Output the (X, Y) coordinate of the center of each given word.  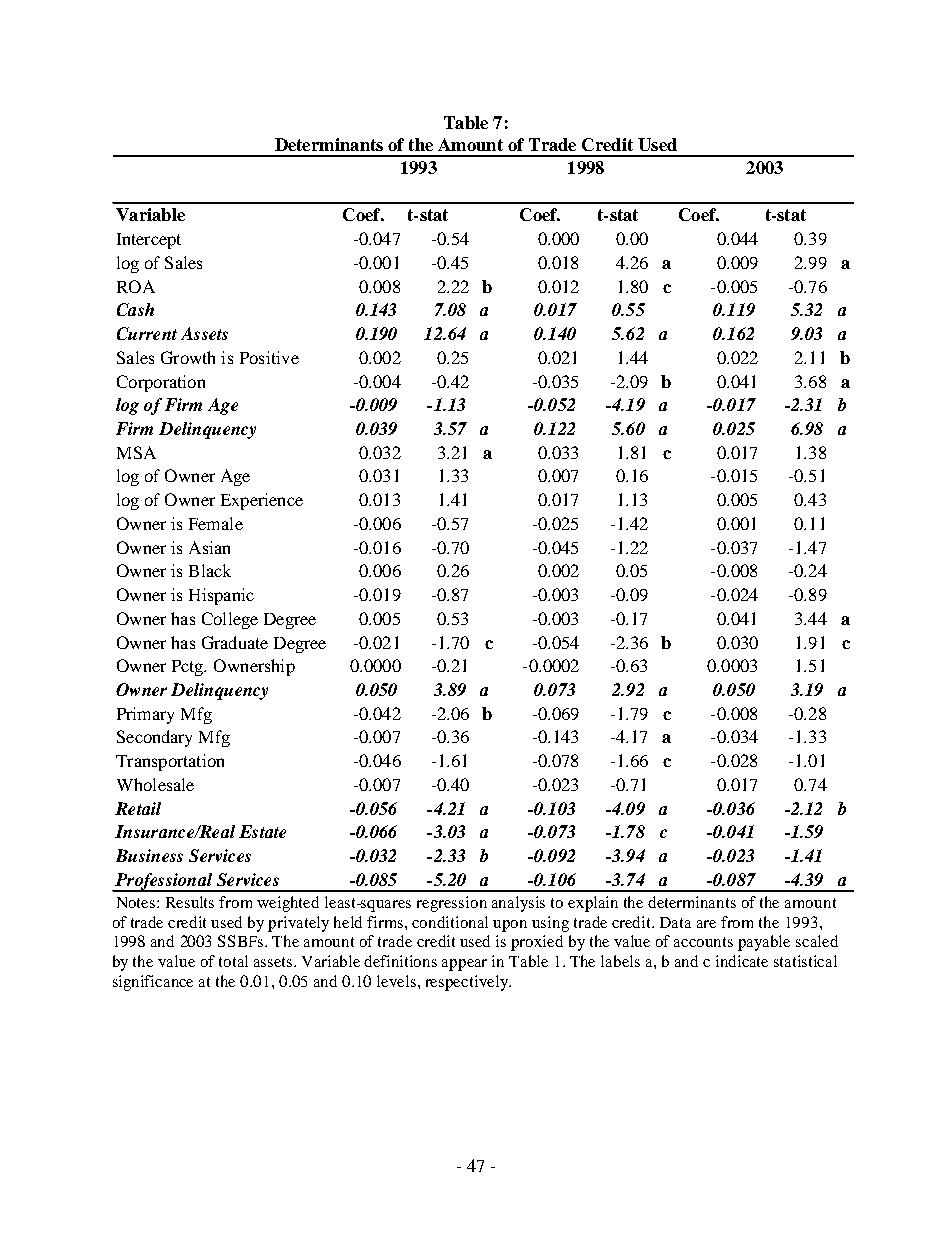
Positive (269, 357)
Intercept (149, 241)
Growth (188, 357)
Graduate (235, 642)
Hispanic (221, 596)
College (230, 620)
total (233, 961)
